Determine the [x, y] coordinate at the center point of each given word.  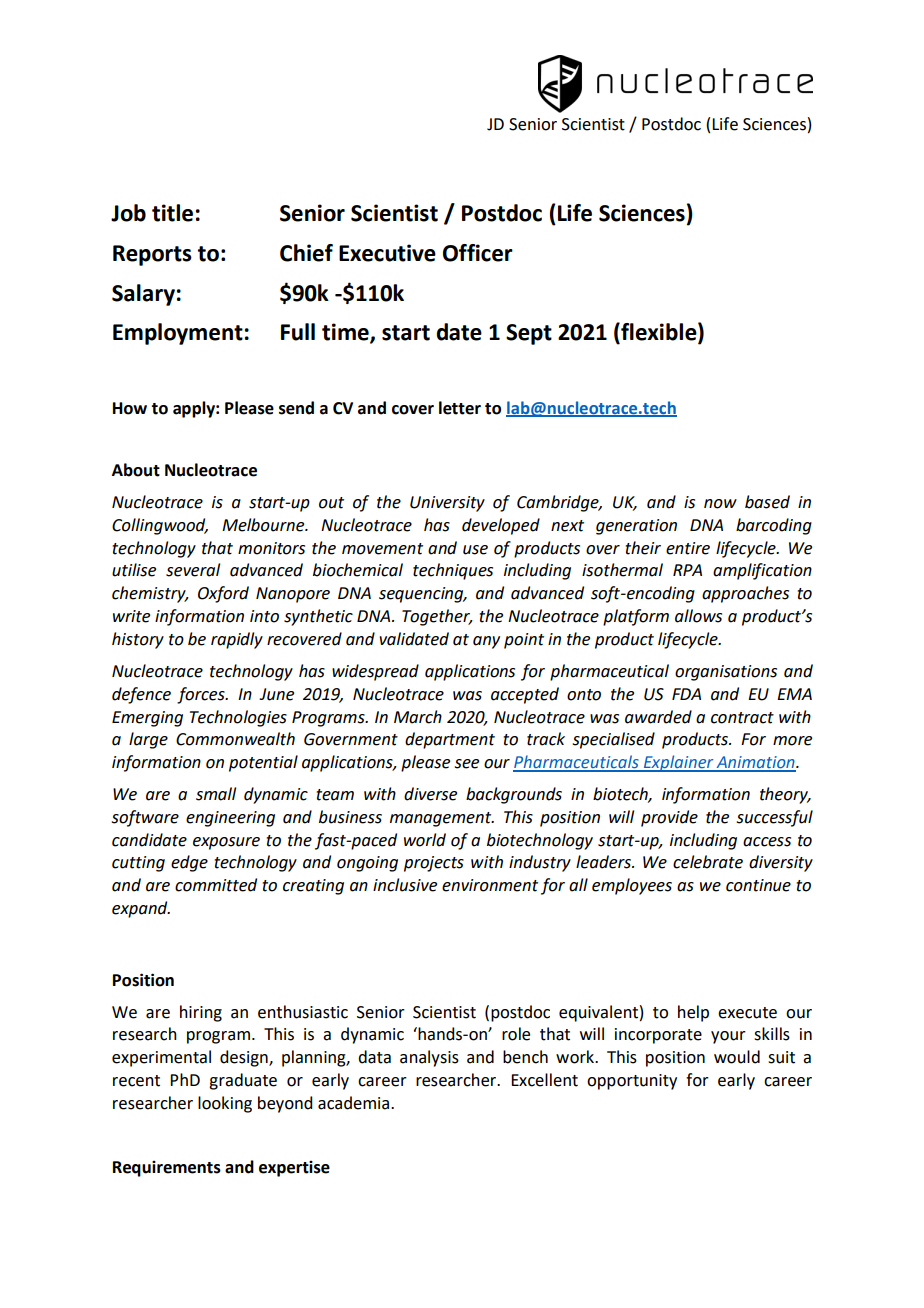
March [418, 717]
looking [225, 1104]
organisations [726, 673]
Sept [529, 334]
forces [202, 695]
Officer [478, 253]
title [172, 213]
